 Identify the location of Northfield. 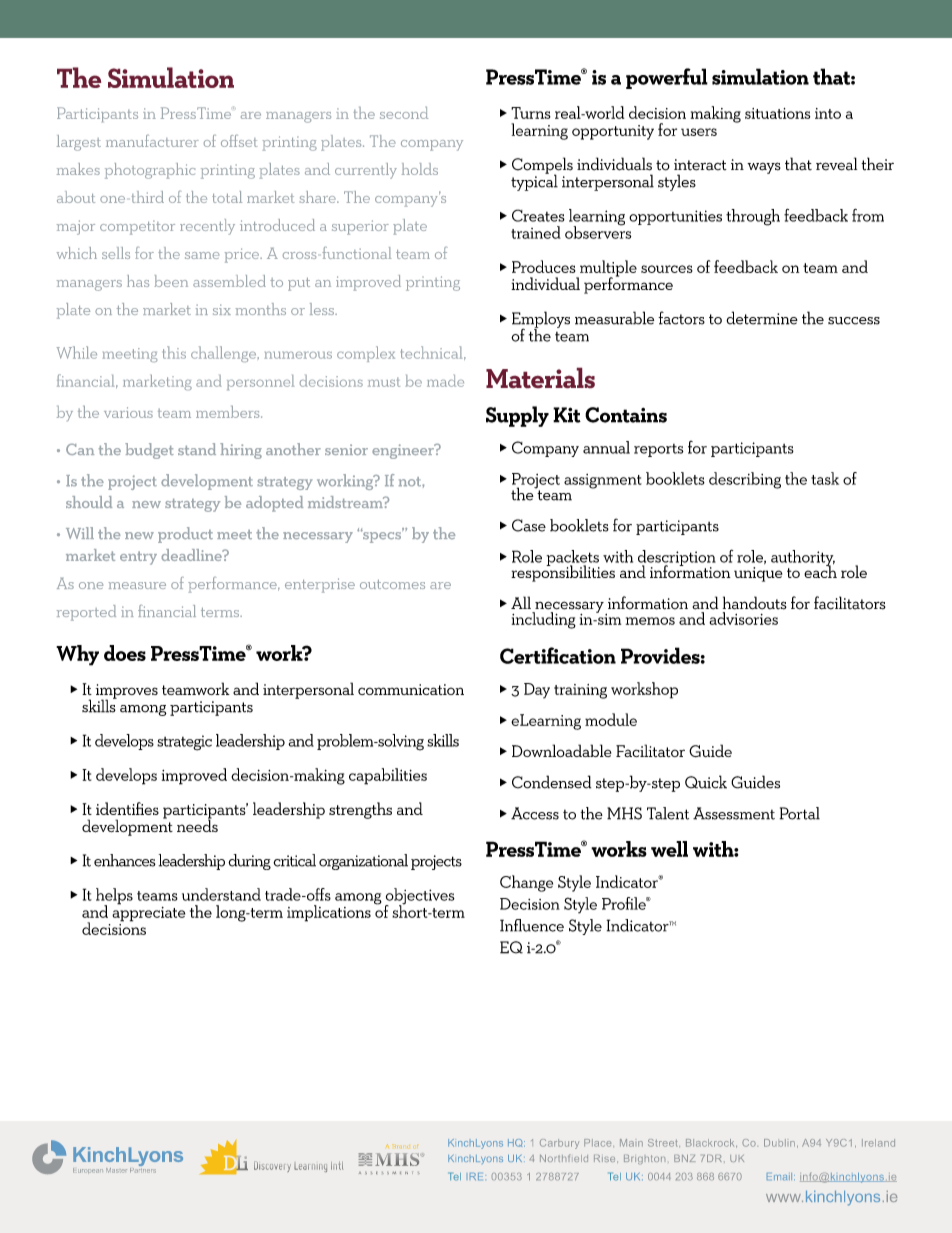
(564, 1158).
